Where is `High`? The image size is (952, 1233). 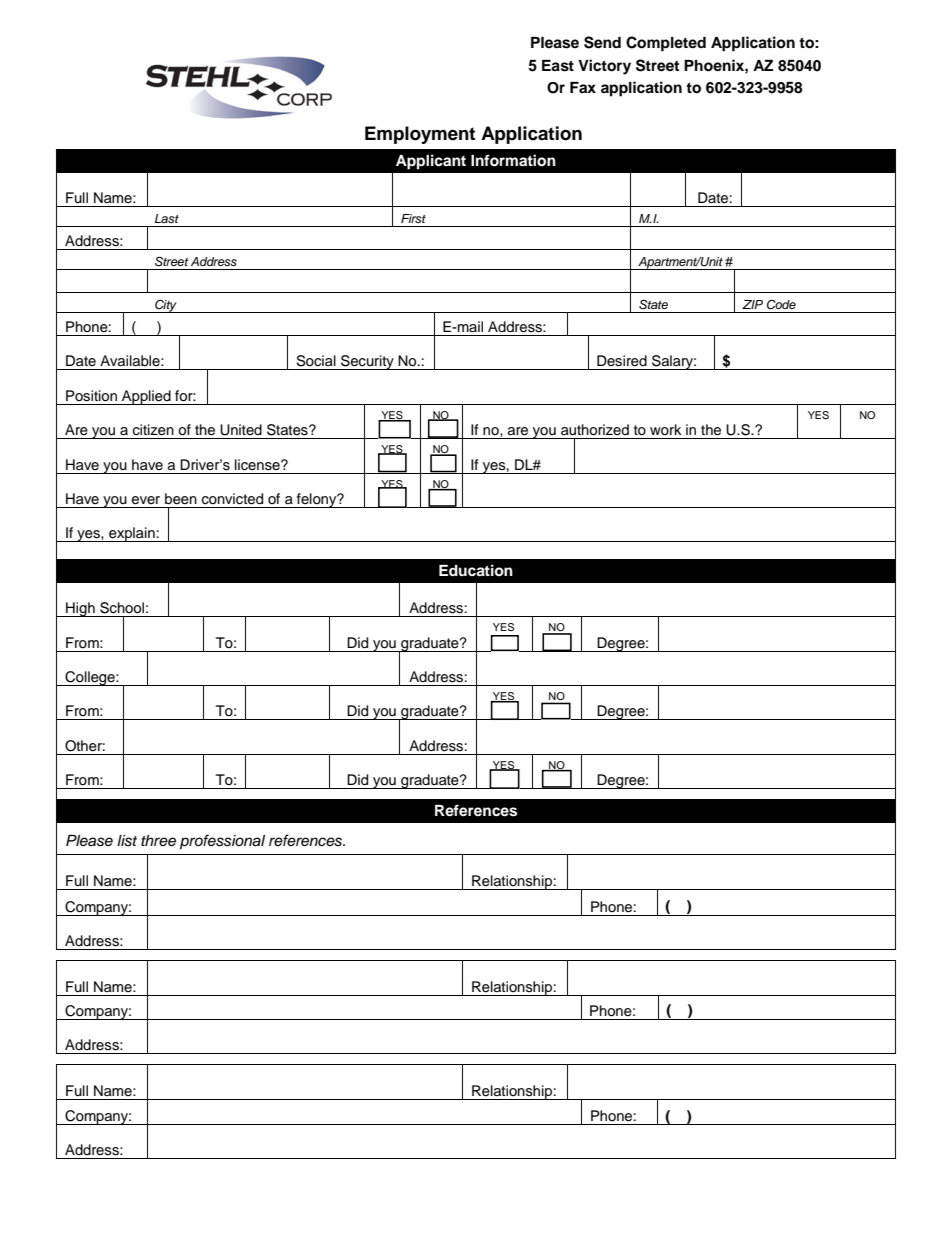
High is located at coordinates (80, 609).
